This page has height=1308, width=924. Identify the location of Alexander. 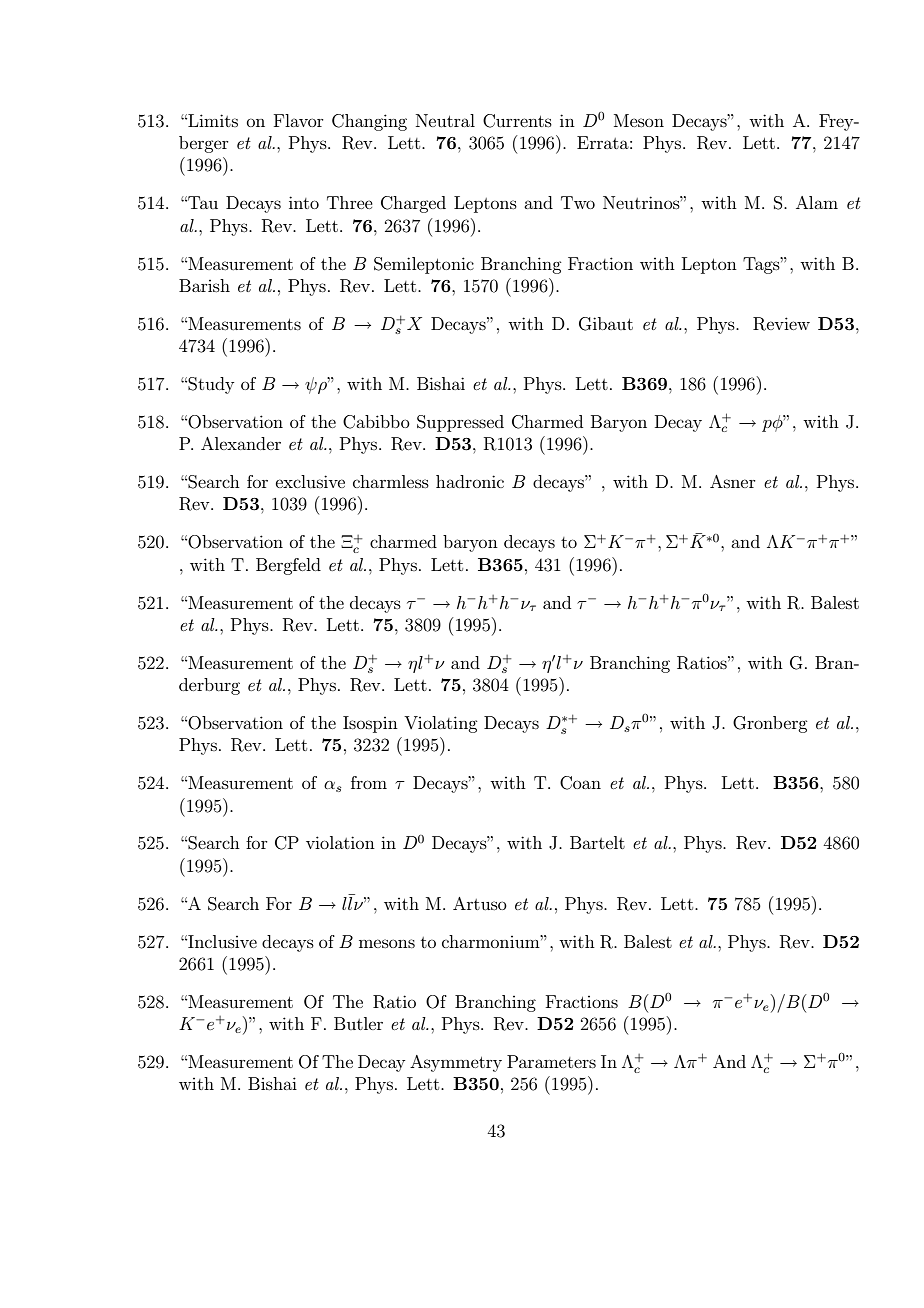
(241, 443).
